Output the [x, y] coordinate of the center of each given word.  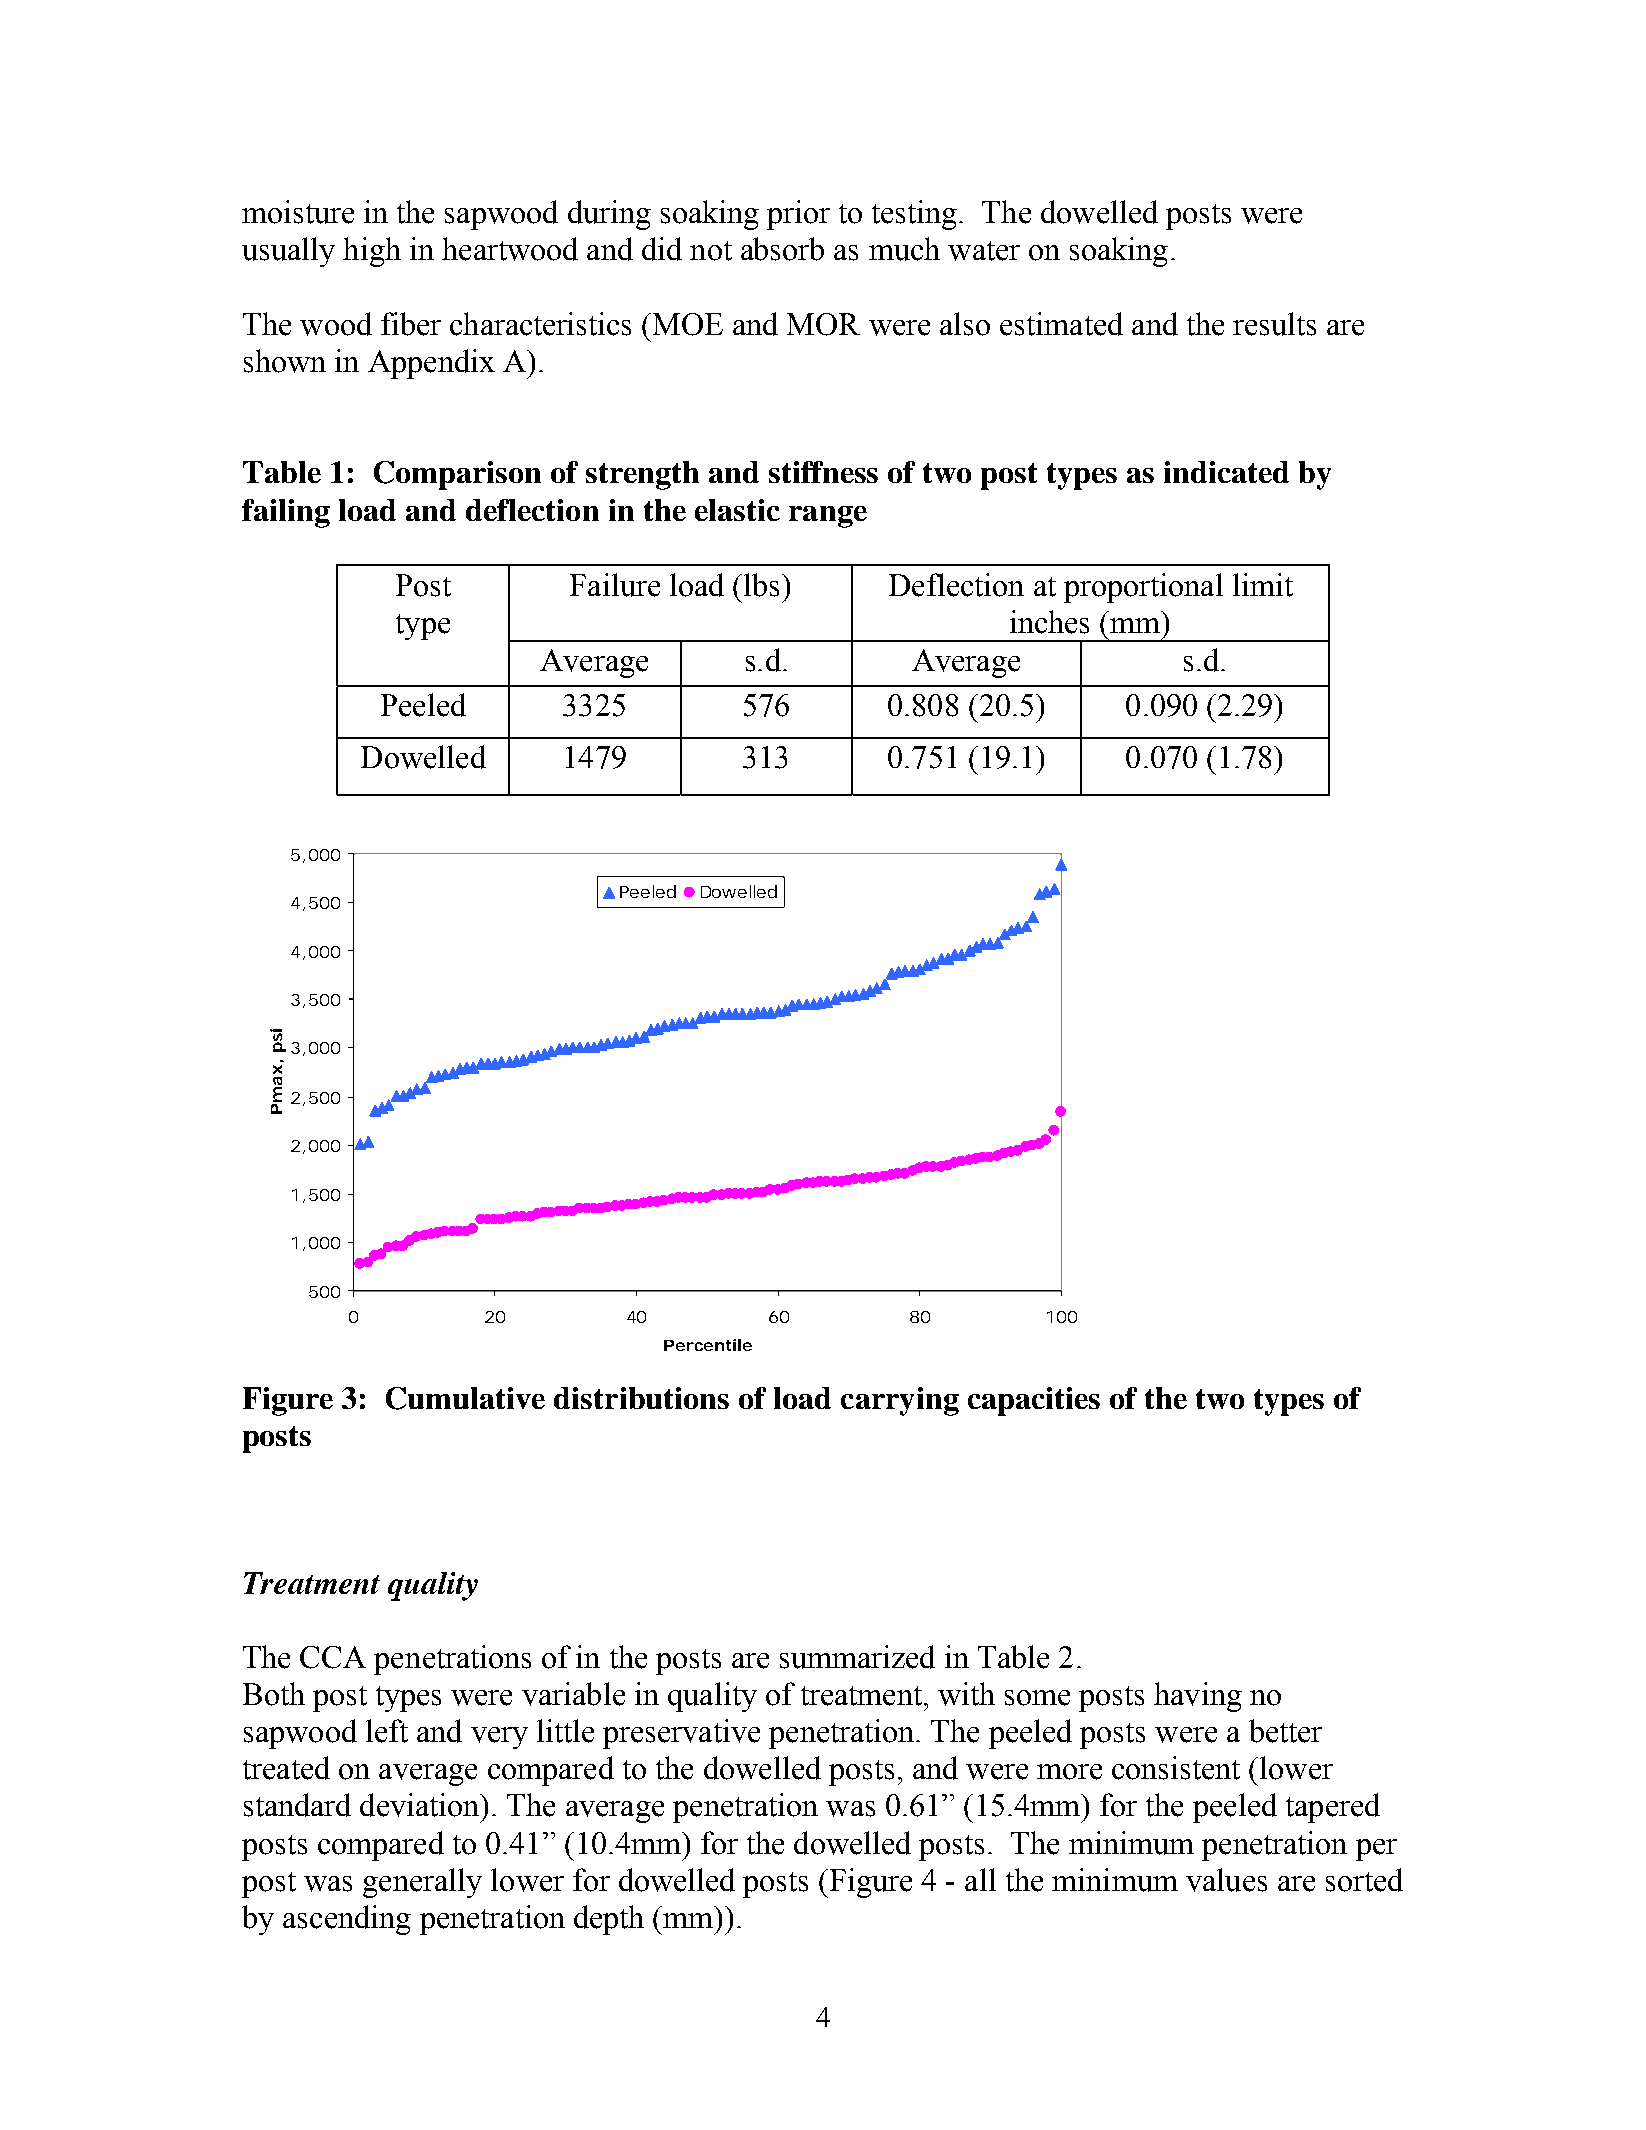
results [1274, 324]
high [372, 252]
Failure [615, 585]
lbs [761, 585]
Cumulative [465, 1398]
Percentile [708, 1345]
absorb [782, 249]
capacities [1034, 1401]
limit [1263, 585]
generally [422, 1883]
